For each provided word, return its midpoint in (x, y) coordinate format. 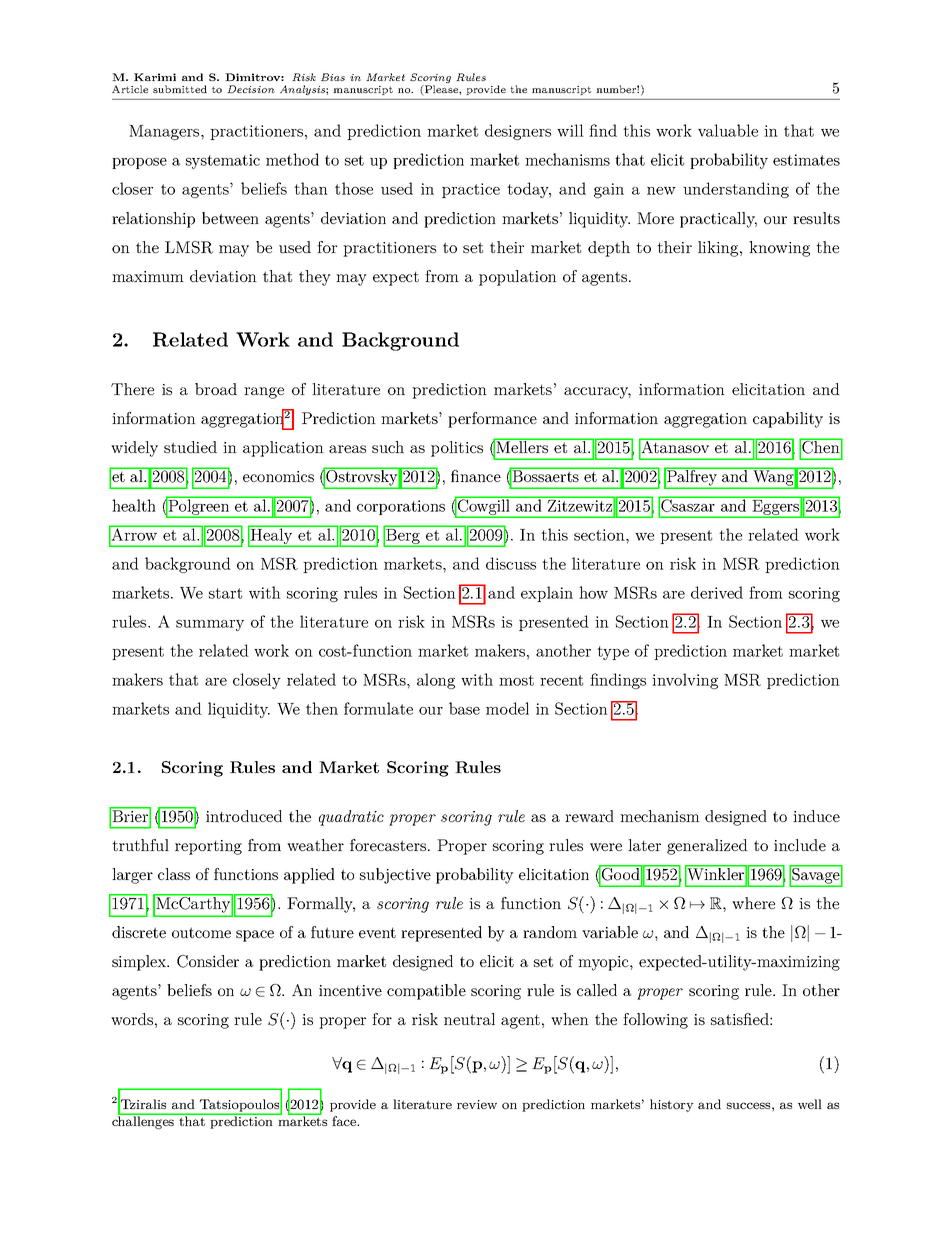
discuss (511, 563)
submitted (180, 89)
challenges (144, 1121)
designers (518, 132)
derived (717, 592)
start (225, 593)
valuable (728, 130)
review (477, 1104)
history (672, 1105)
